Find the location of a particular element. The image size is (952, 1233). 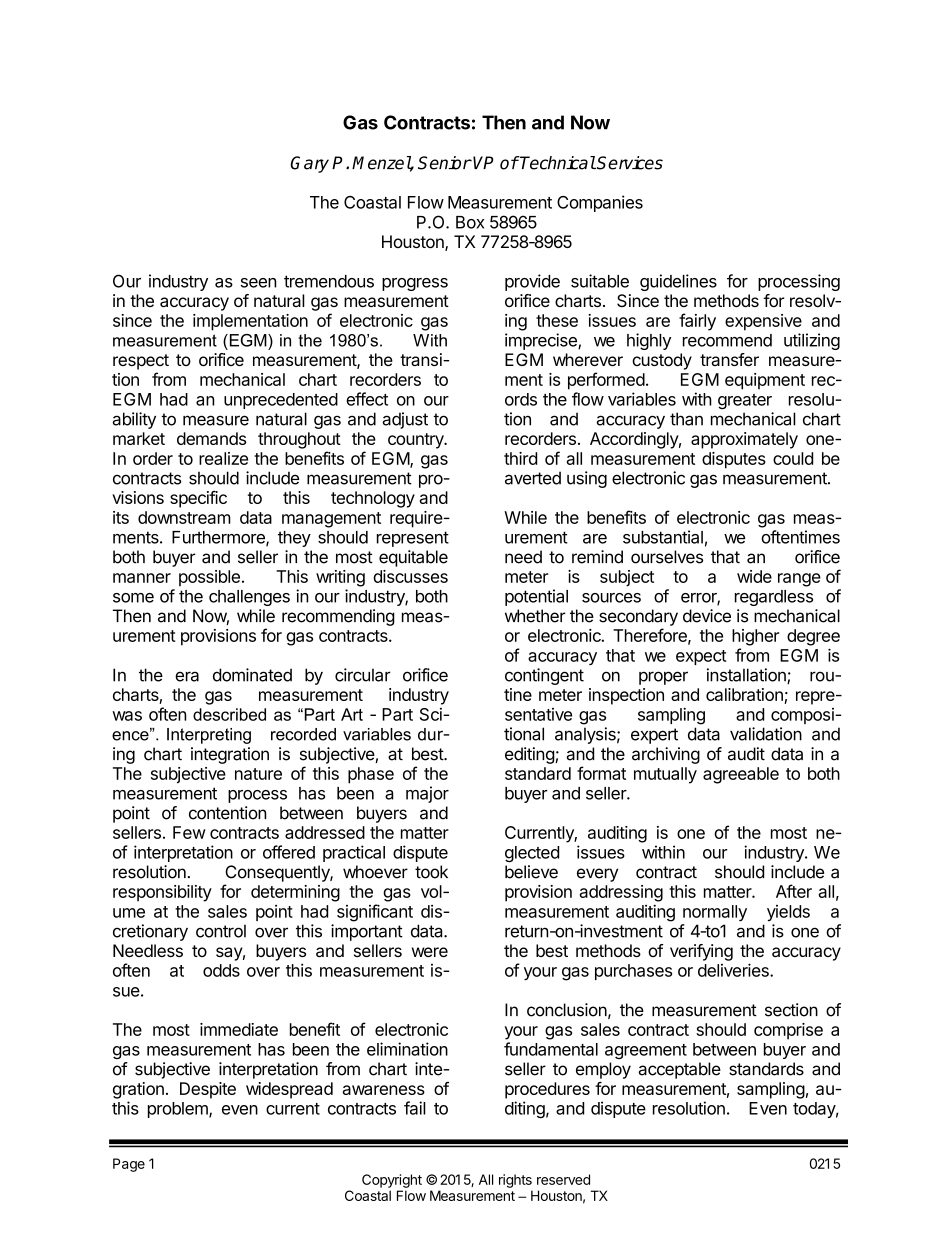

acceptable is located at coordinates (679, 1070).
